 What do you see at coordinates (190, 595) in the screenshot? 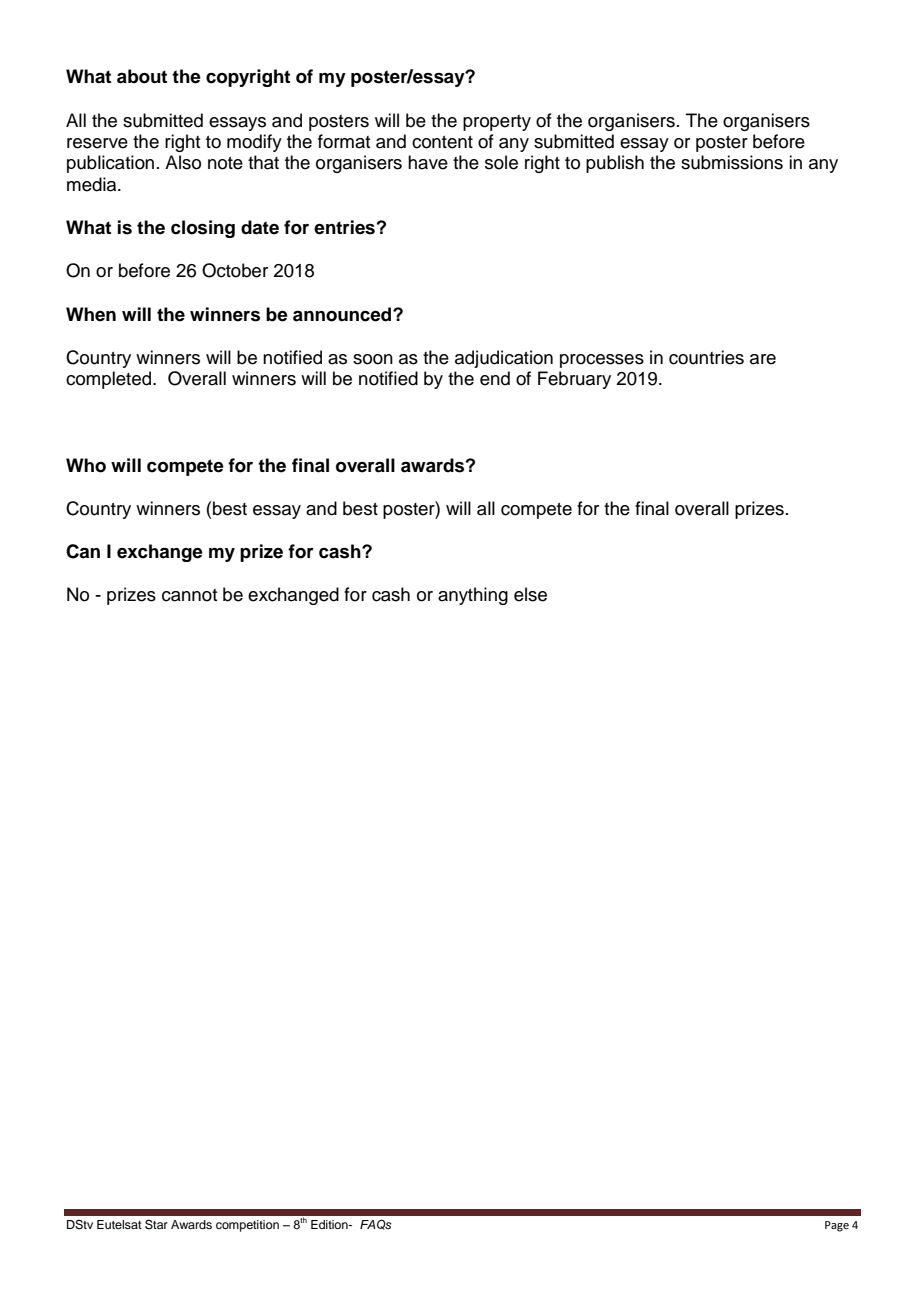
I see `cannot` at bounding box center [190, 595].
